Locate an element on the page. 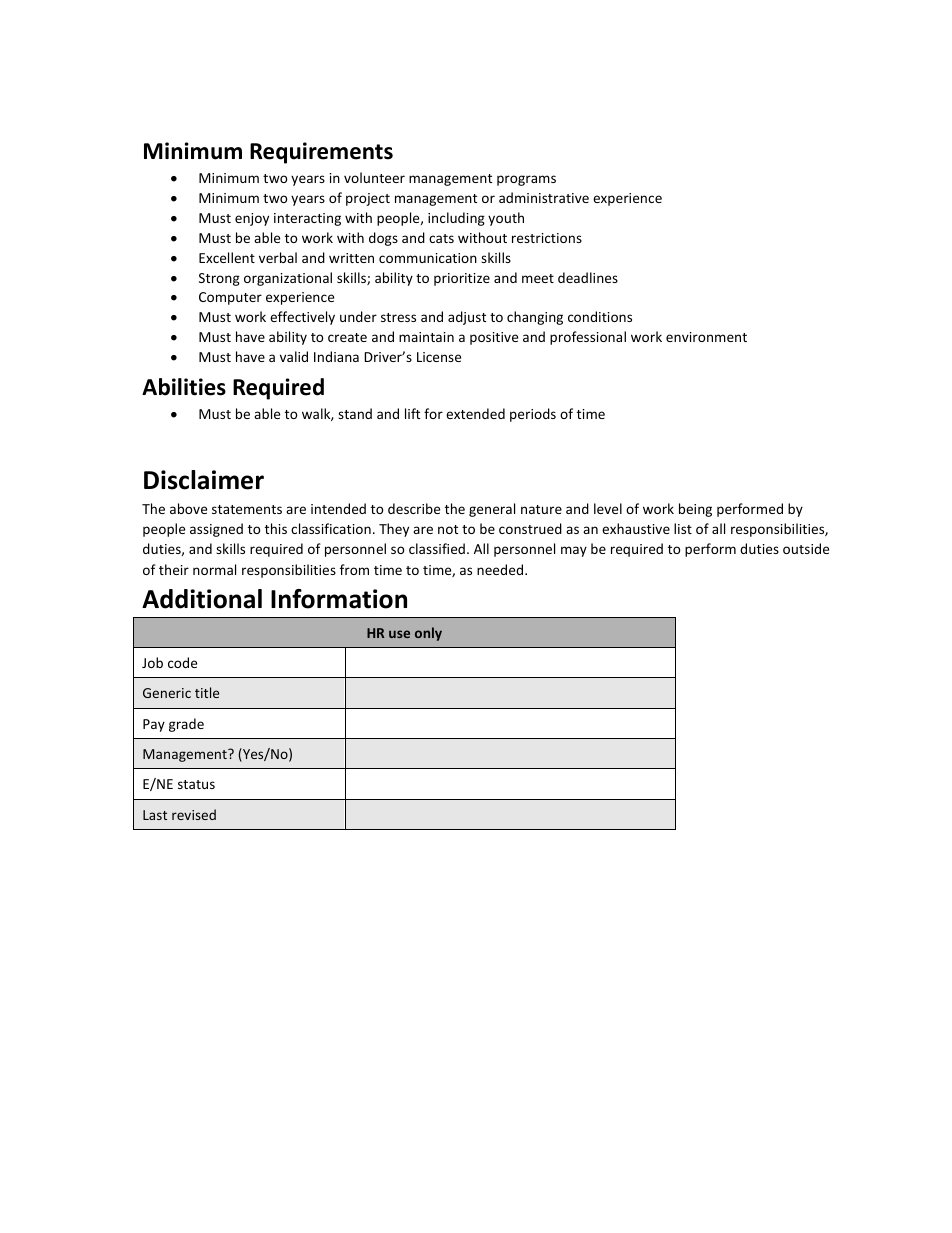 The height and width of the document is (1233, 952). prioritize is located at coordinates (462, 279).
